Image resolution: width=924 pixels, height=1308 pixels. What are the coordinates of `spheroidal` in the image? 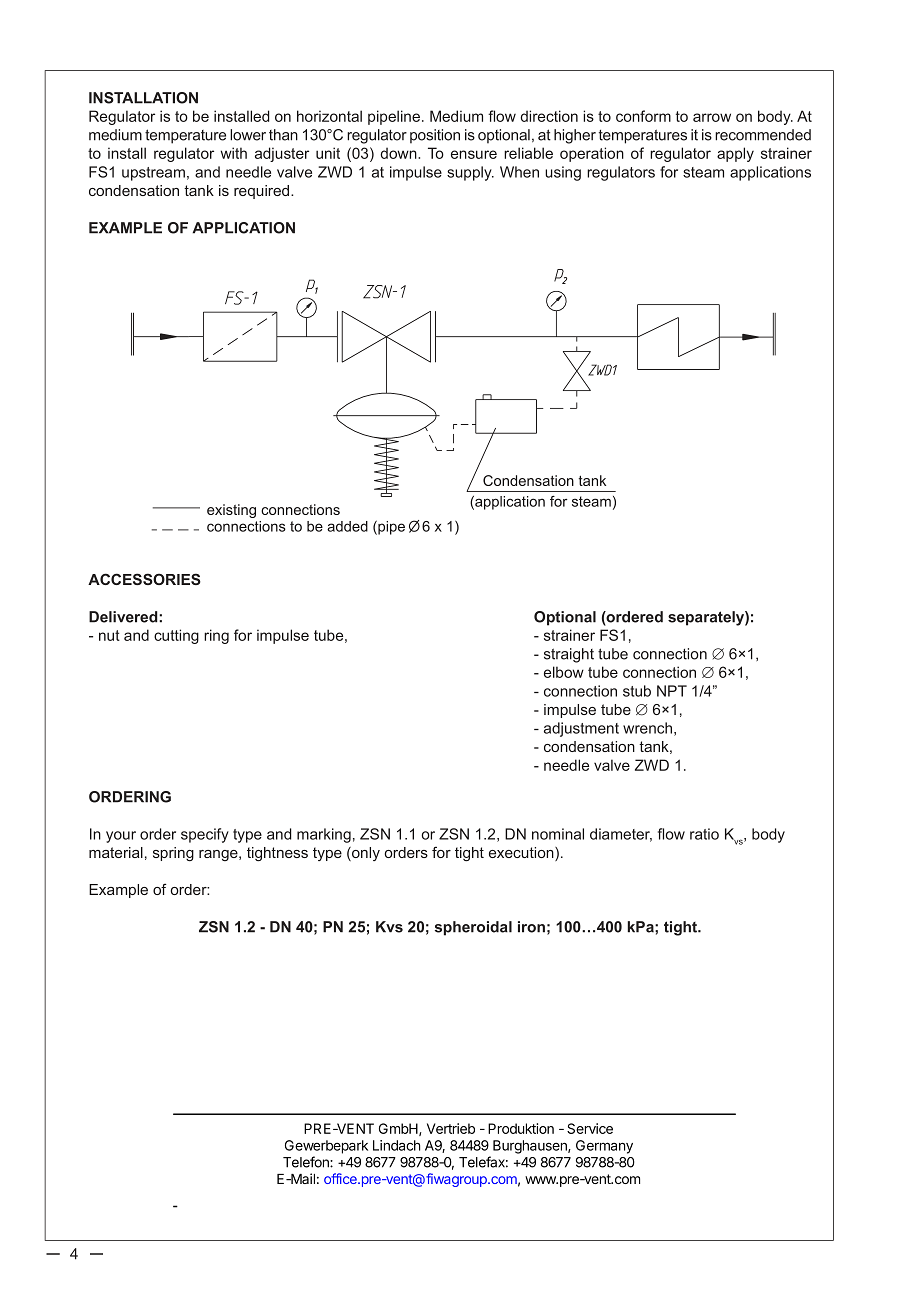 It's located at (473, 928).
